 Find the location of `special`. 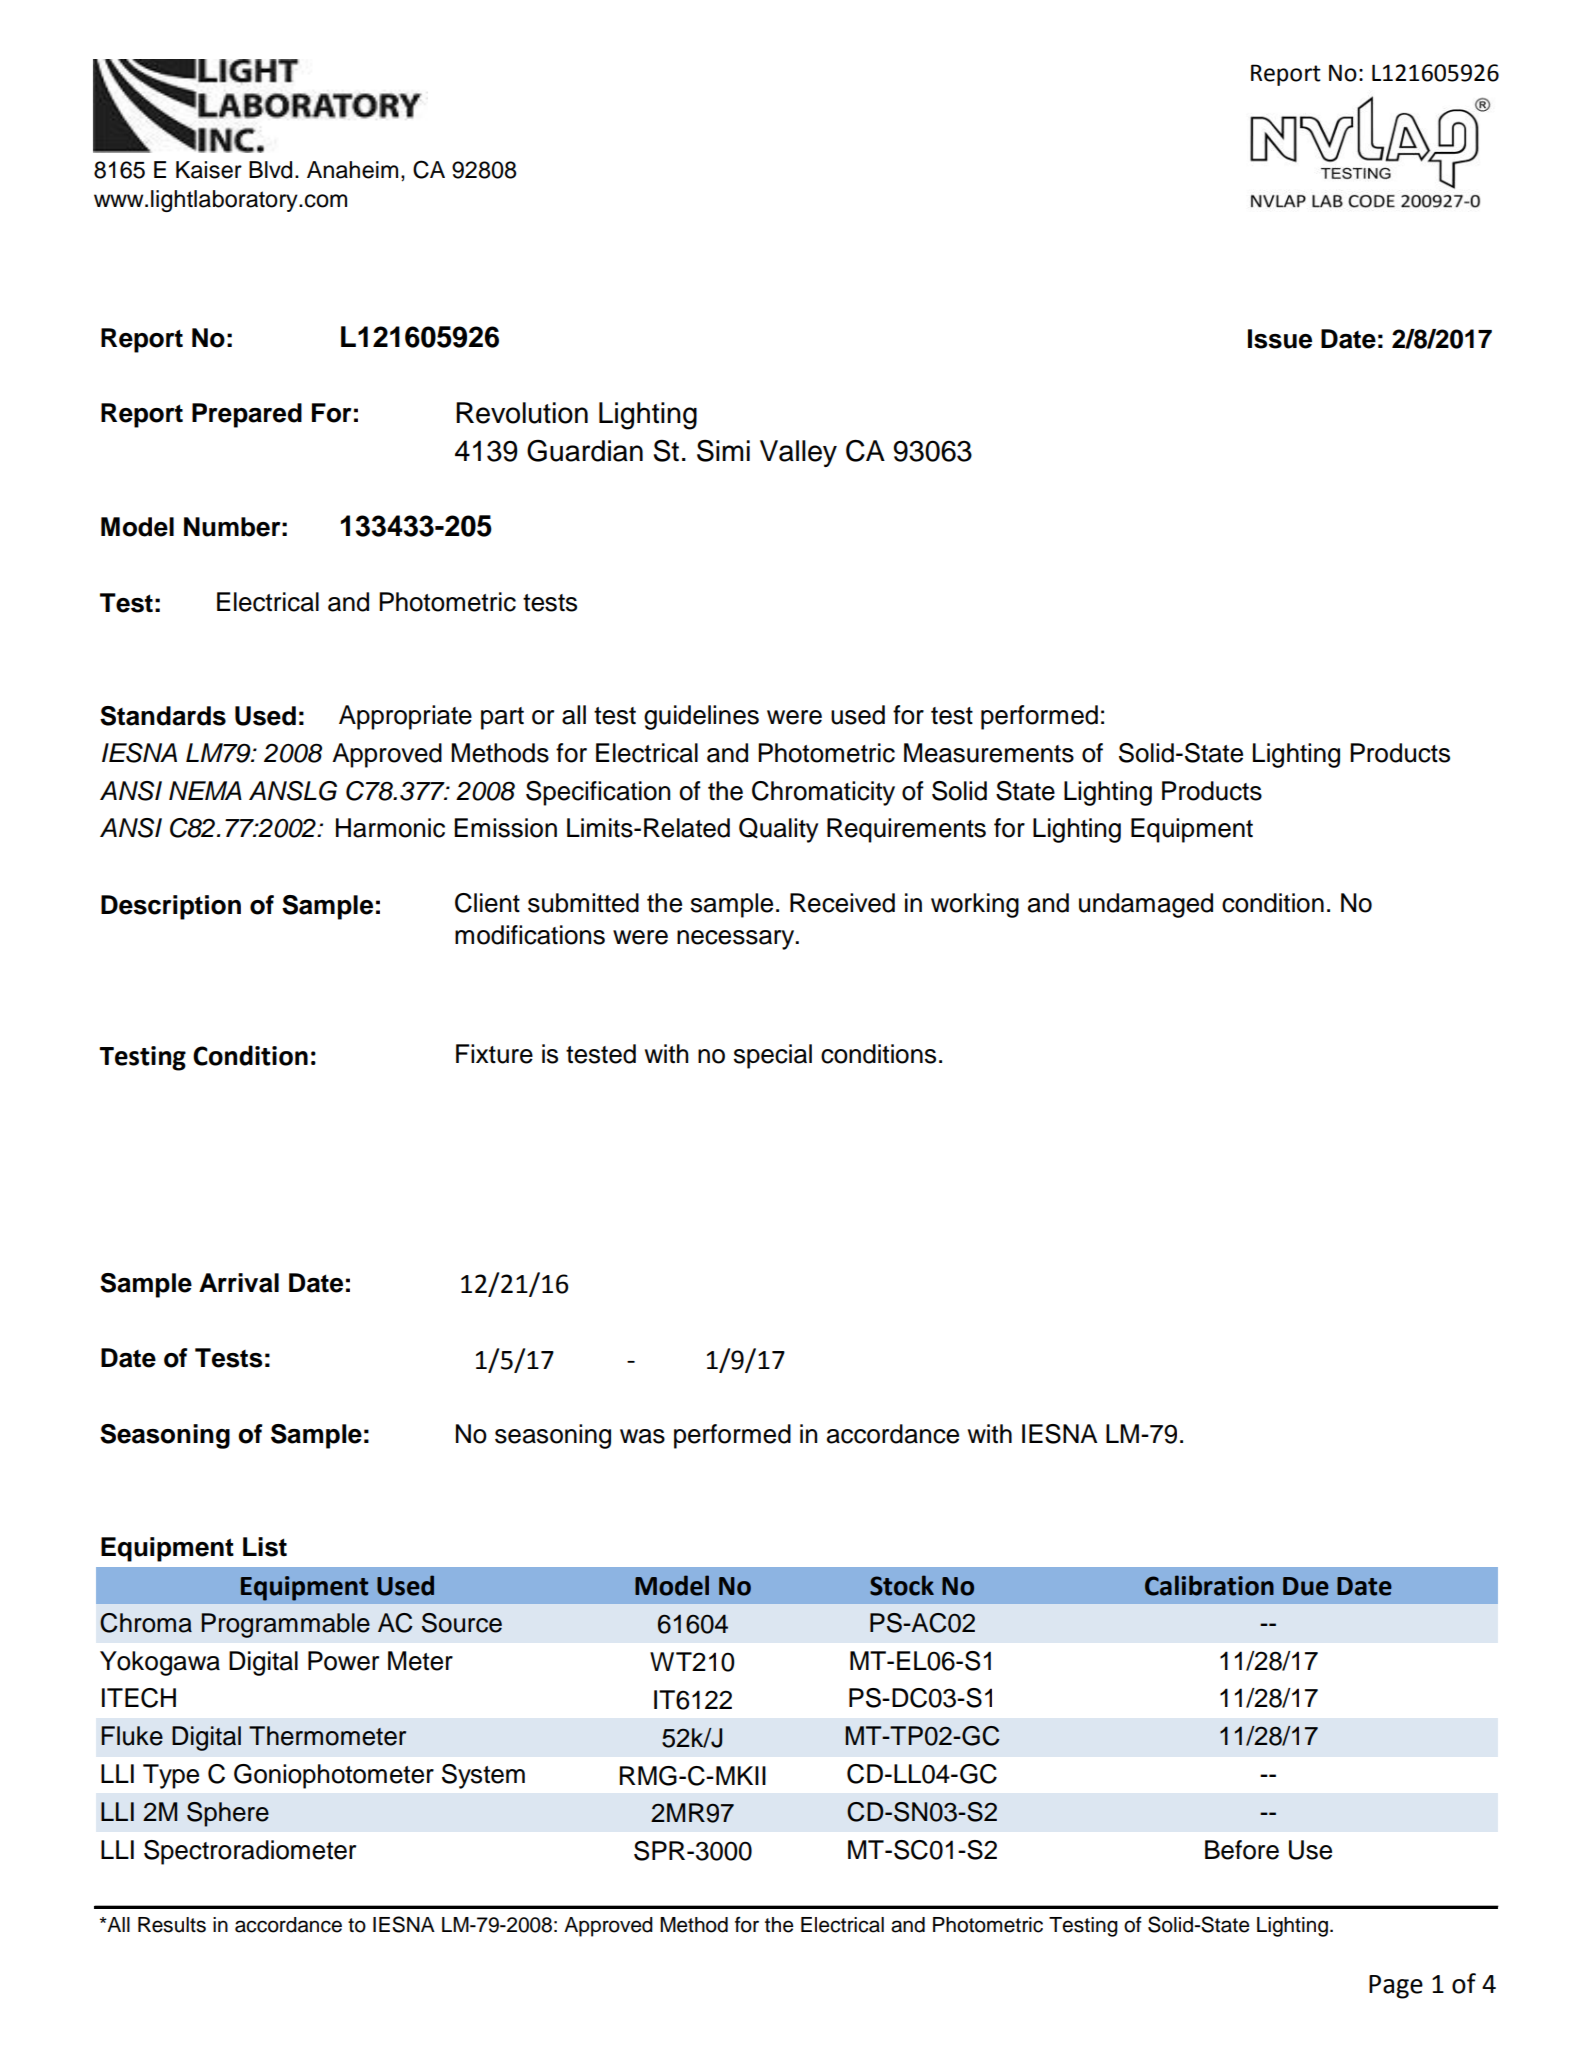

special is located at coordinates (773, 1056).
